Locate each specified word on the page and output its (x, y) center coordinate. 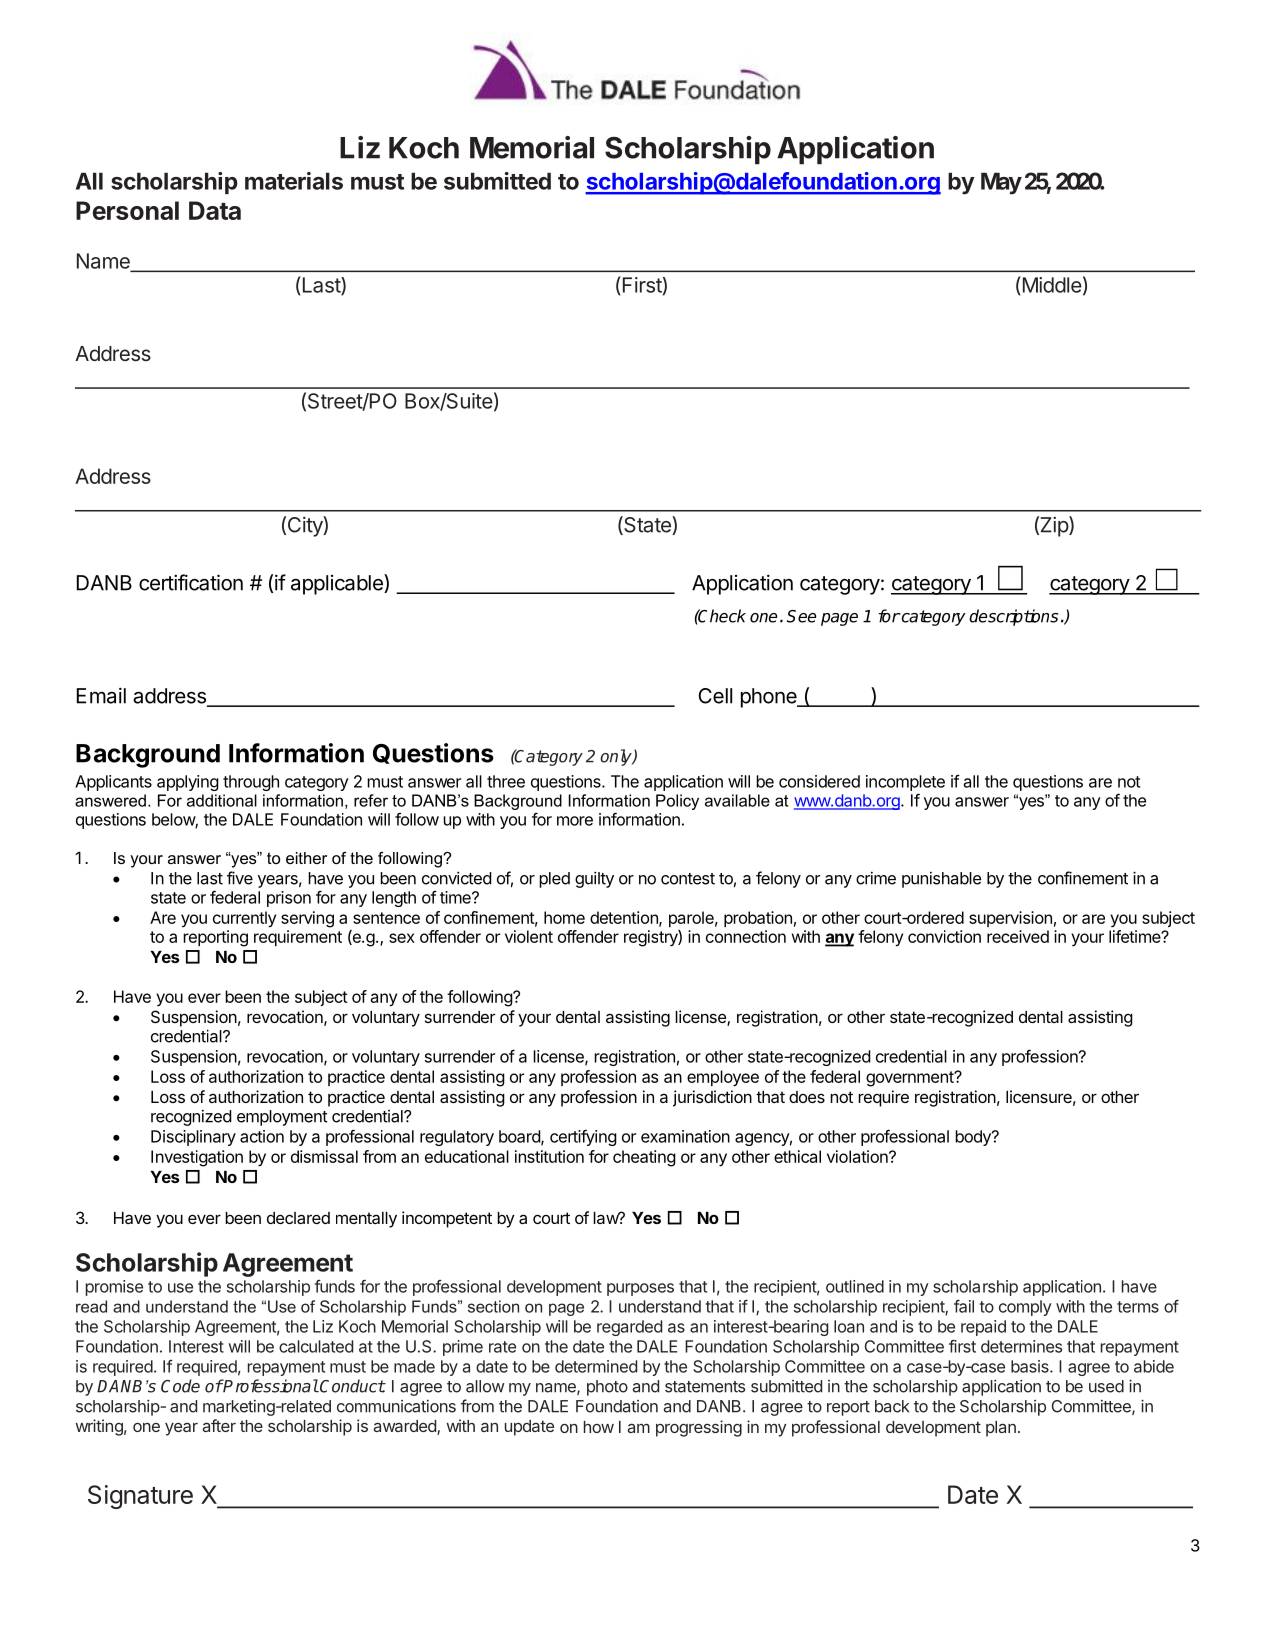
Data (215, 210)
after (219, 1425)
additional (222, 800)
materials (294, 181)
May (1001, 184)
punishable (941, 879)
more (575, 821)
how (599, 1427)
